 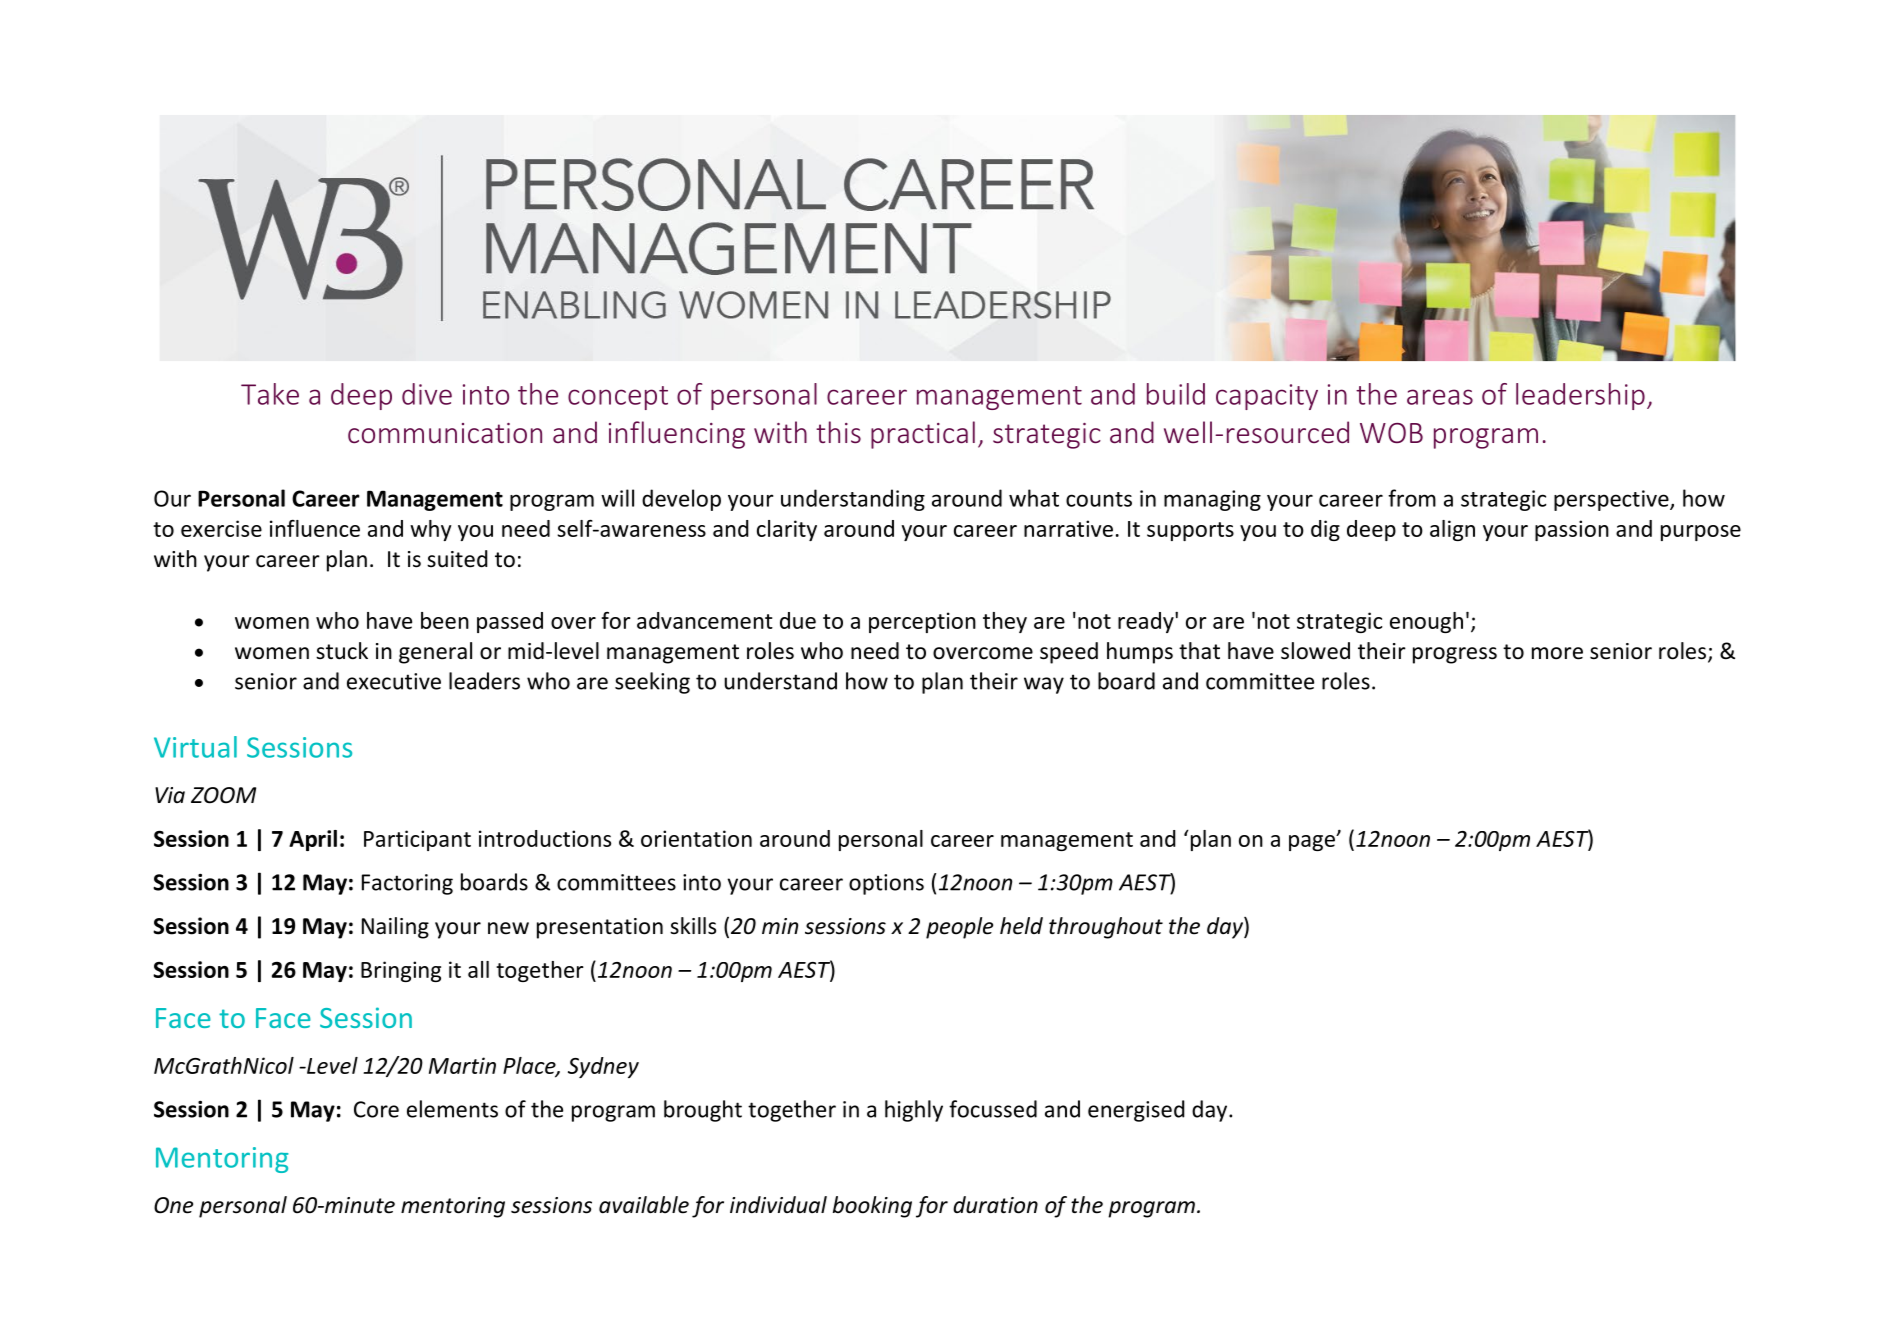 I want to click on ZOOM, so click(x=223, y=795).
